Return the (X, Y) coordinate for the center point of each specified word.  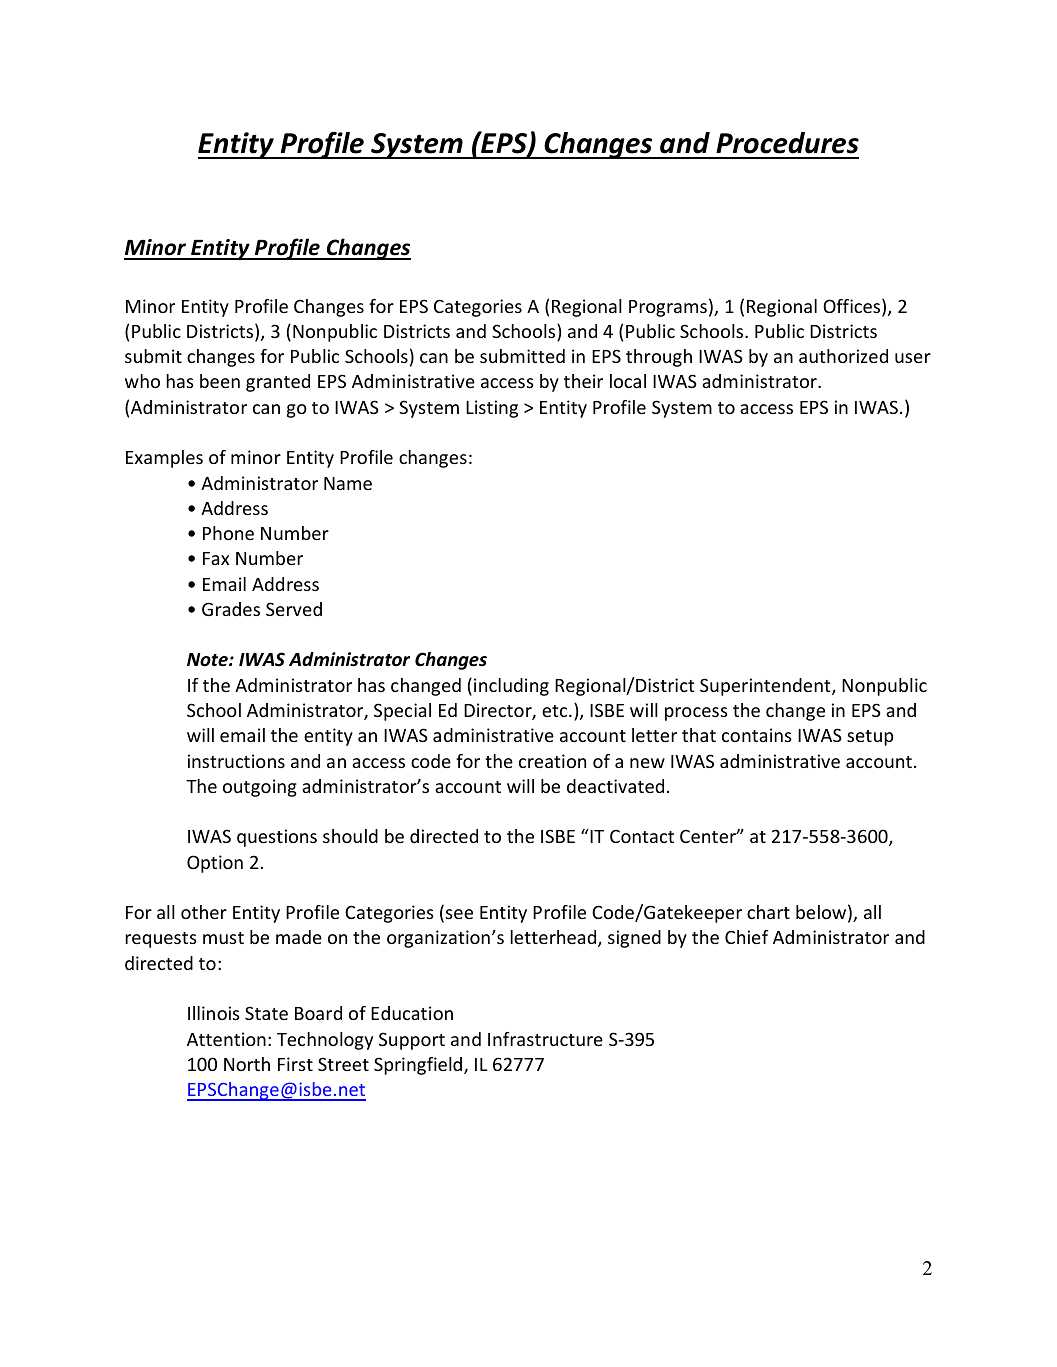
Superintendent (766, 687)
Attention (226, 1039)
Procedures (787, 143)
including (511, 687)
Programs (668, 308)
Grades (231, 609)
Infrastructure (545, 1039)
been (220, 381)
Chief (747, 937)
